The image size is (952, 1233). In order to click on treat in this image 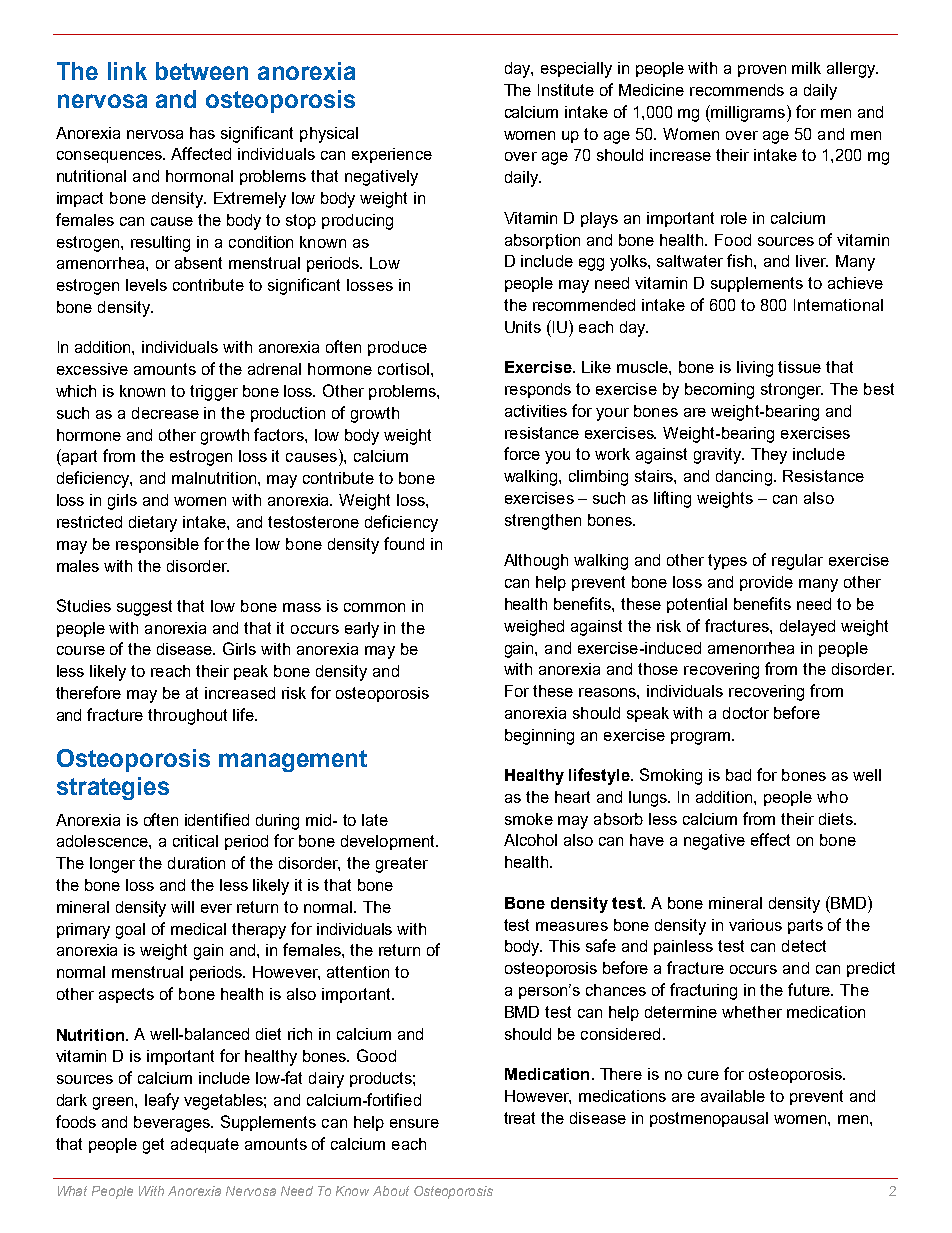, I will do `click(519, 1118)`.
